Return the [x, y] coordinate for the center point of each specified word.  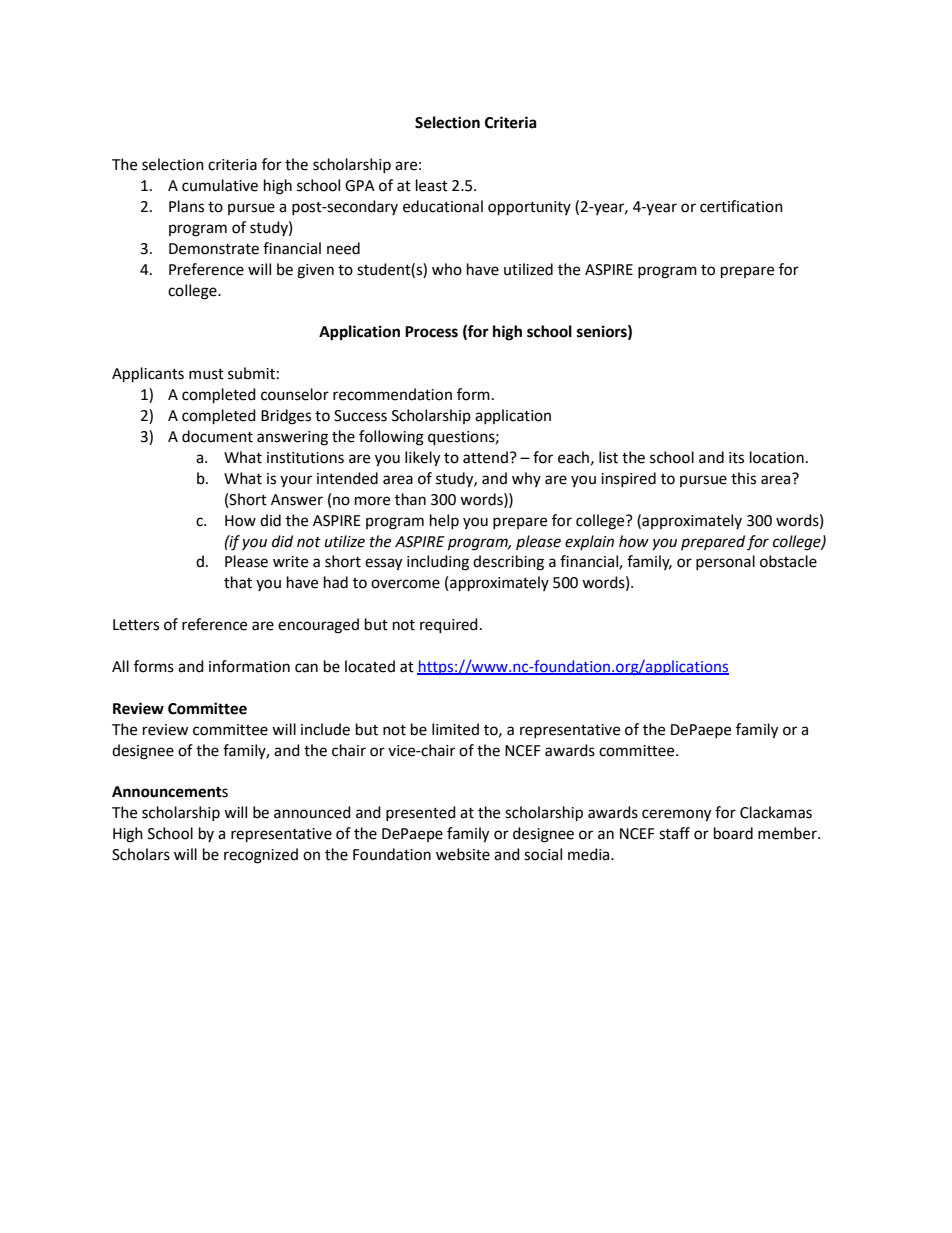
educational [443, 206]
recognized [261, 856]
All [120, 666]
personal [725, 562]
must [206, 374]
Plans [186, 206]
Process [431, 332]
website [463, 854]
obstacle [788, 561]
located [370, 666]
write [290, 562]
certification [741, 206]
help [444, 521]
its [736, 458]
